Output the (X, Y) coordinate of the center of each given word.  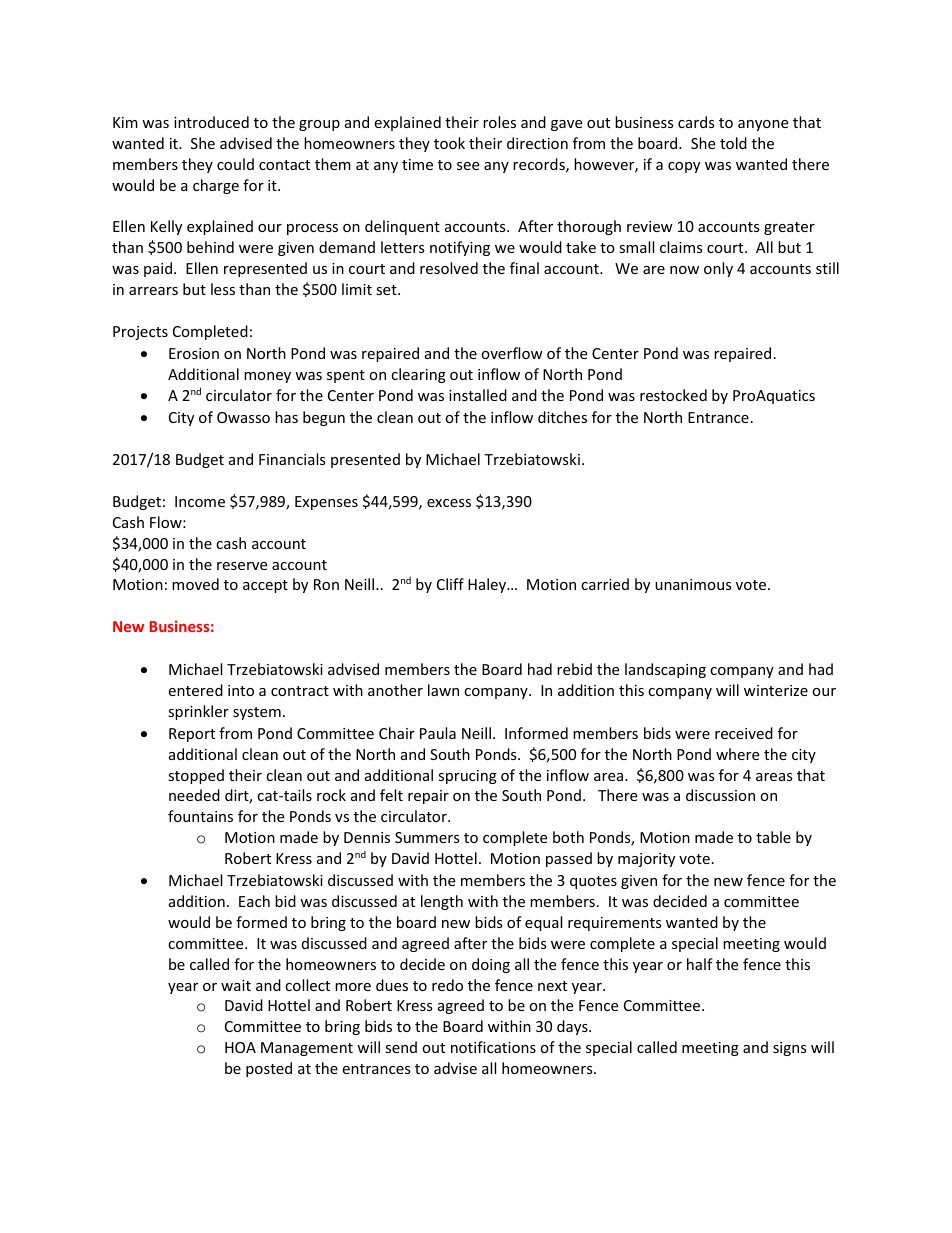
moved (195, 584)
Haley (488, 585)
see (468, 166)
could (235, 164)
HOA (240, 1047)
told (733, 143)
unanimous (693, 584)
